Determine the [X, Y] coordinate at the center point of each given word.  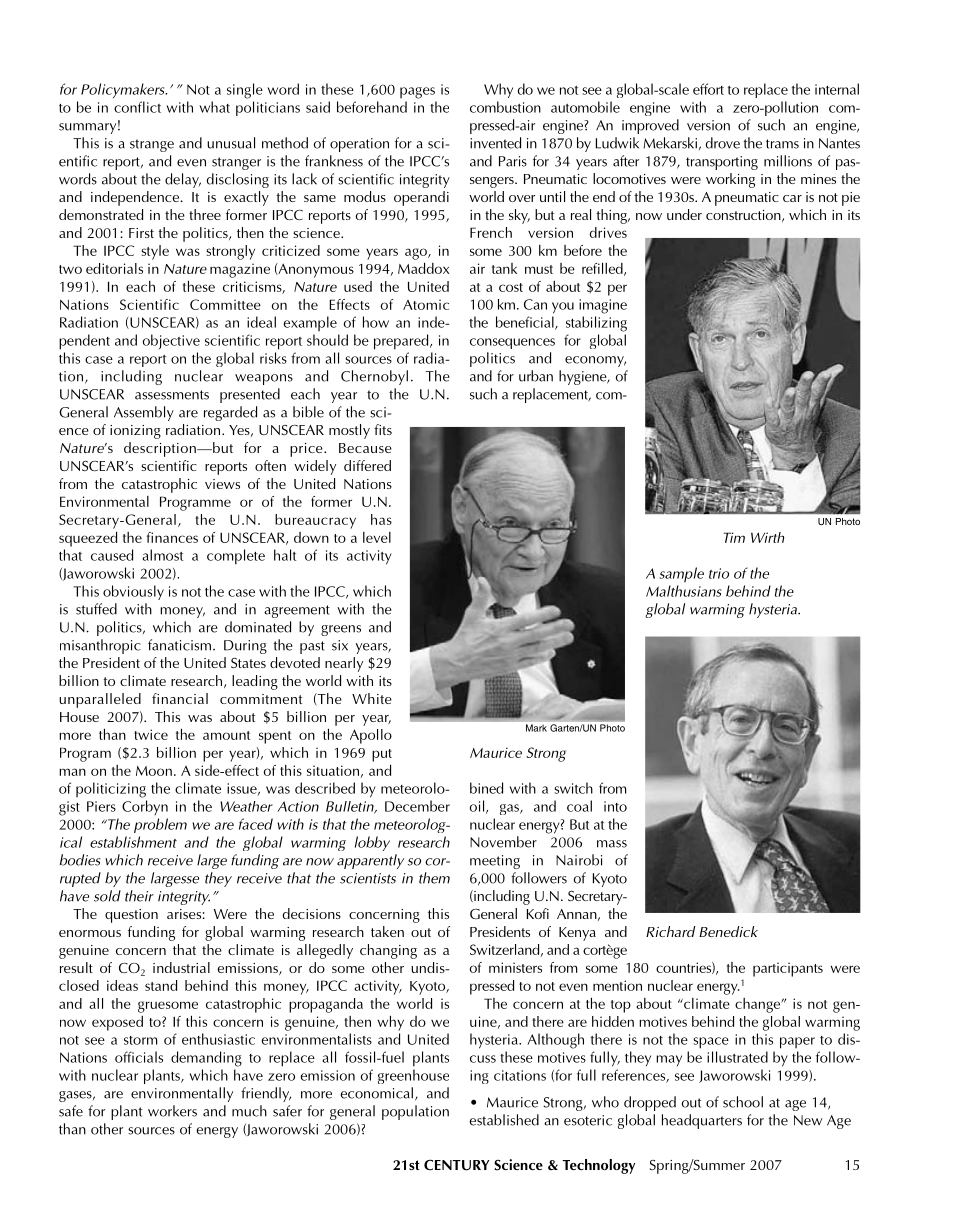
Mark [536, 728]
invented [495, 143]
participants [788, 969]
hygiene [584, 377]
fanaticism [179, 645]
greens [341, 630]
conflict [137, 107]
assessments [172, 395]
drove [723, 143]
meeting [495, 862]
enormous [90, 933]
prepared [402, 342]
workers [172, 1111]
